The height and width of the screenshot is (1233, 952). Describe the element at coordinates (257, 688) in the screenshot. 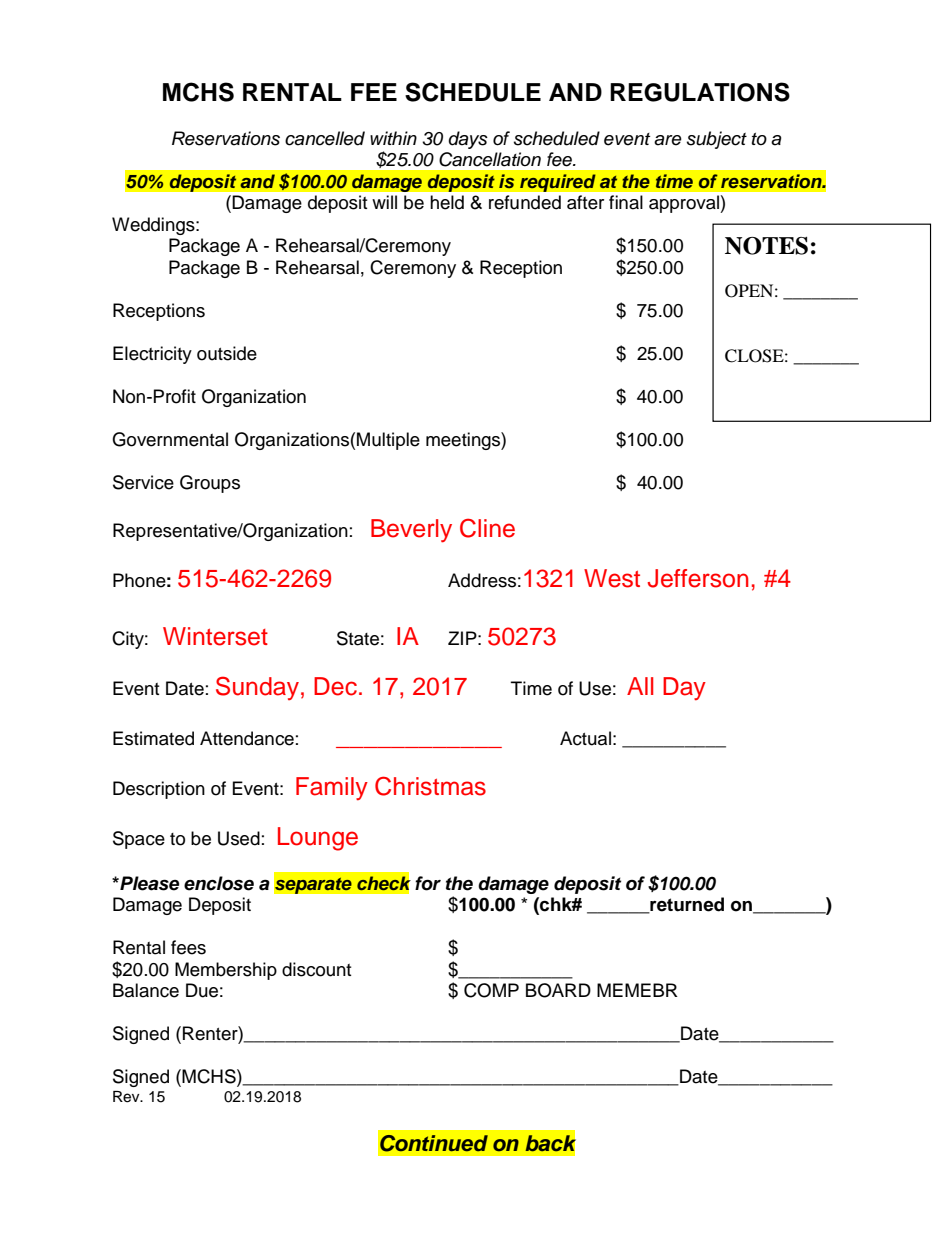

I see `Sunday` at that location.
